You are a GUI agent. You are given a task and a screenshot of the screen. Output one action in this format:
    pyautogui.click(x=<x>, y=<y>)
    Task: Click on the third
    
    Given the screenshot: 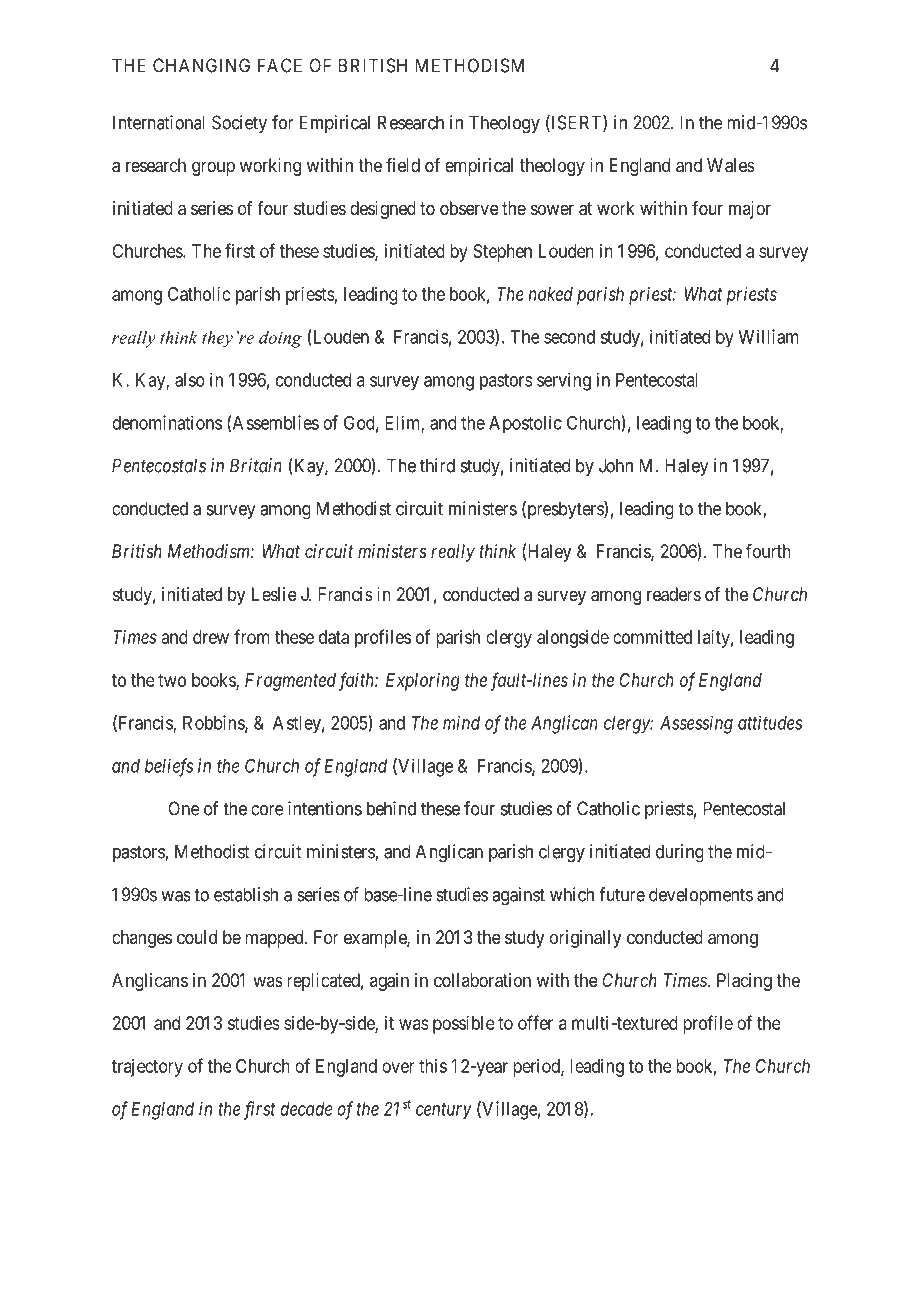 What is the action you would take?
    pyautogui.click(x=437, y=465)
